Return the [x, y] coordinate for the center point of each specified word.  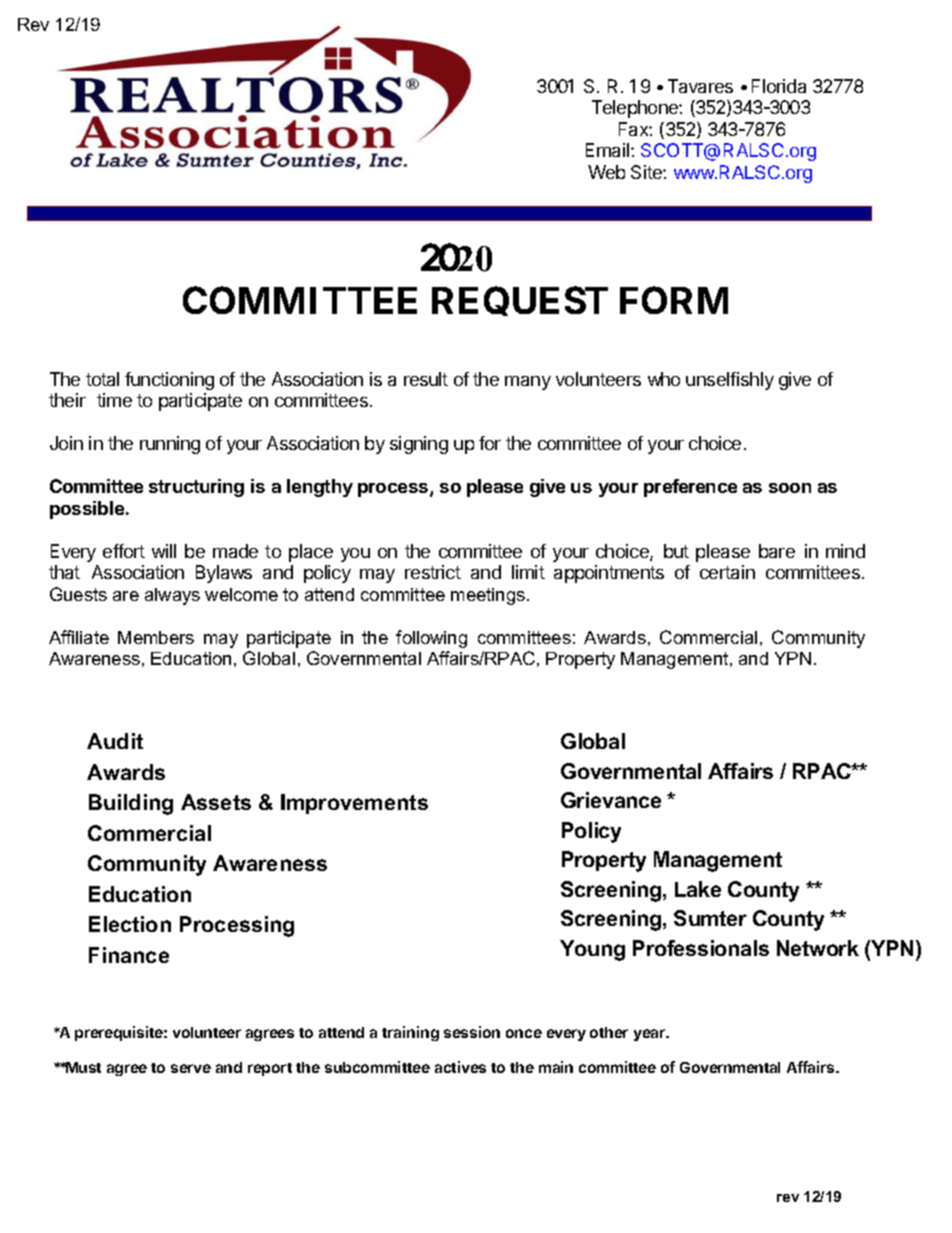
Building [131, 804]
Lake [698, 889]
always [172, 596]
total [102, 379]
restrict [433, 572]
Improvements [354, 804]
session [472, 1032]
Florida [779, 86]
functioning [169, 381]
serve [191, 1068]
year [651, 1035]
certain [727, 572]
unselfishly [730, 381]
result [426, 379]
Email [609, 150]
